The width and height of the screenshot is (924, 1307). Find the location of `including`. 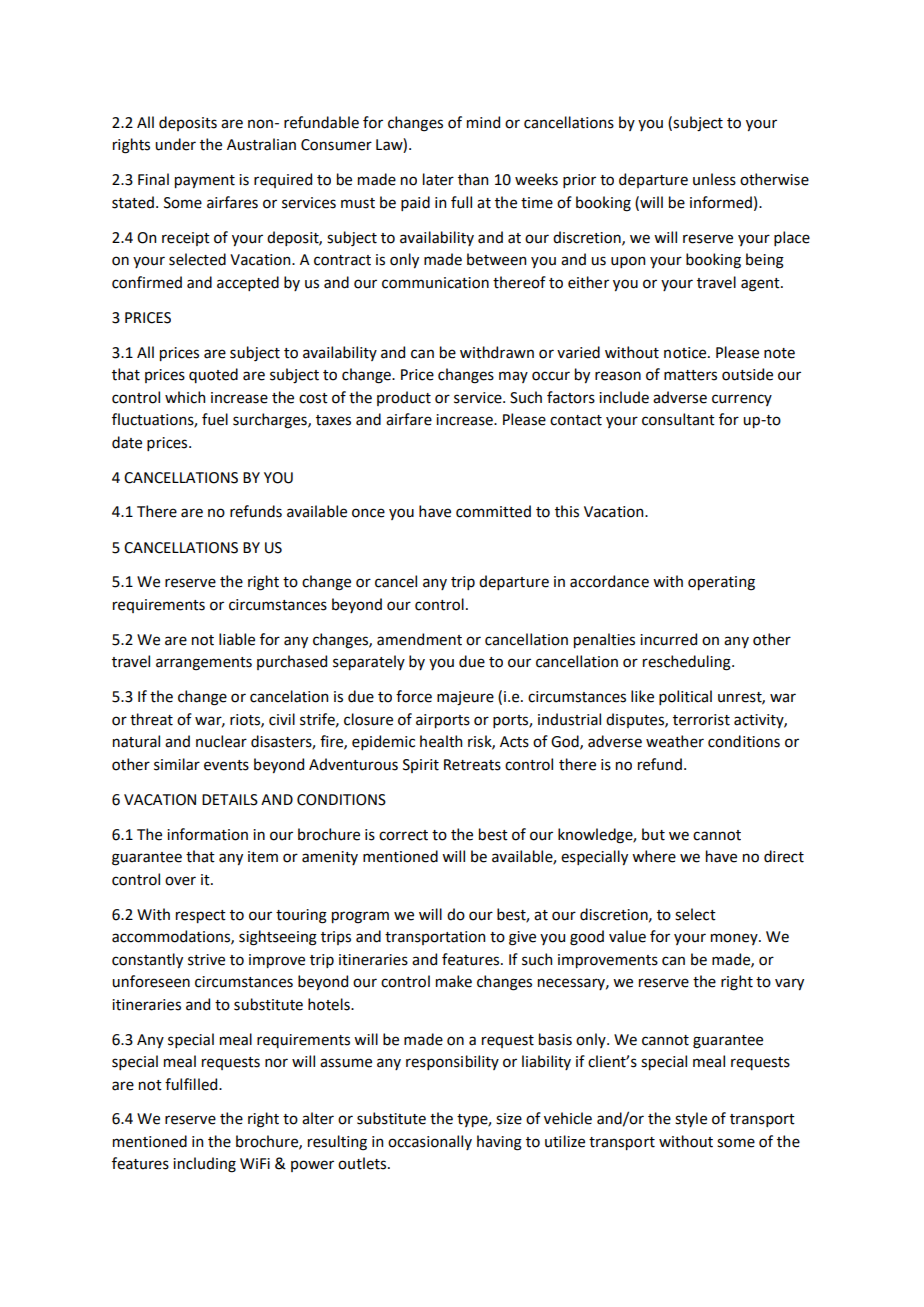

including is located at coordinates (204, 1165).
